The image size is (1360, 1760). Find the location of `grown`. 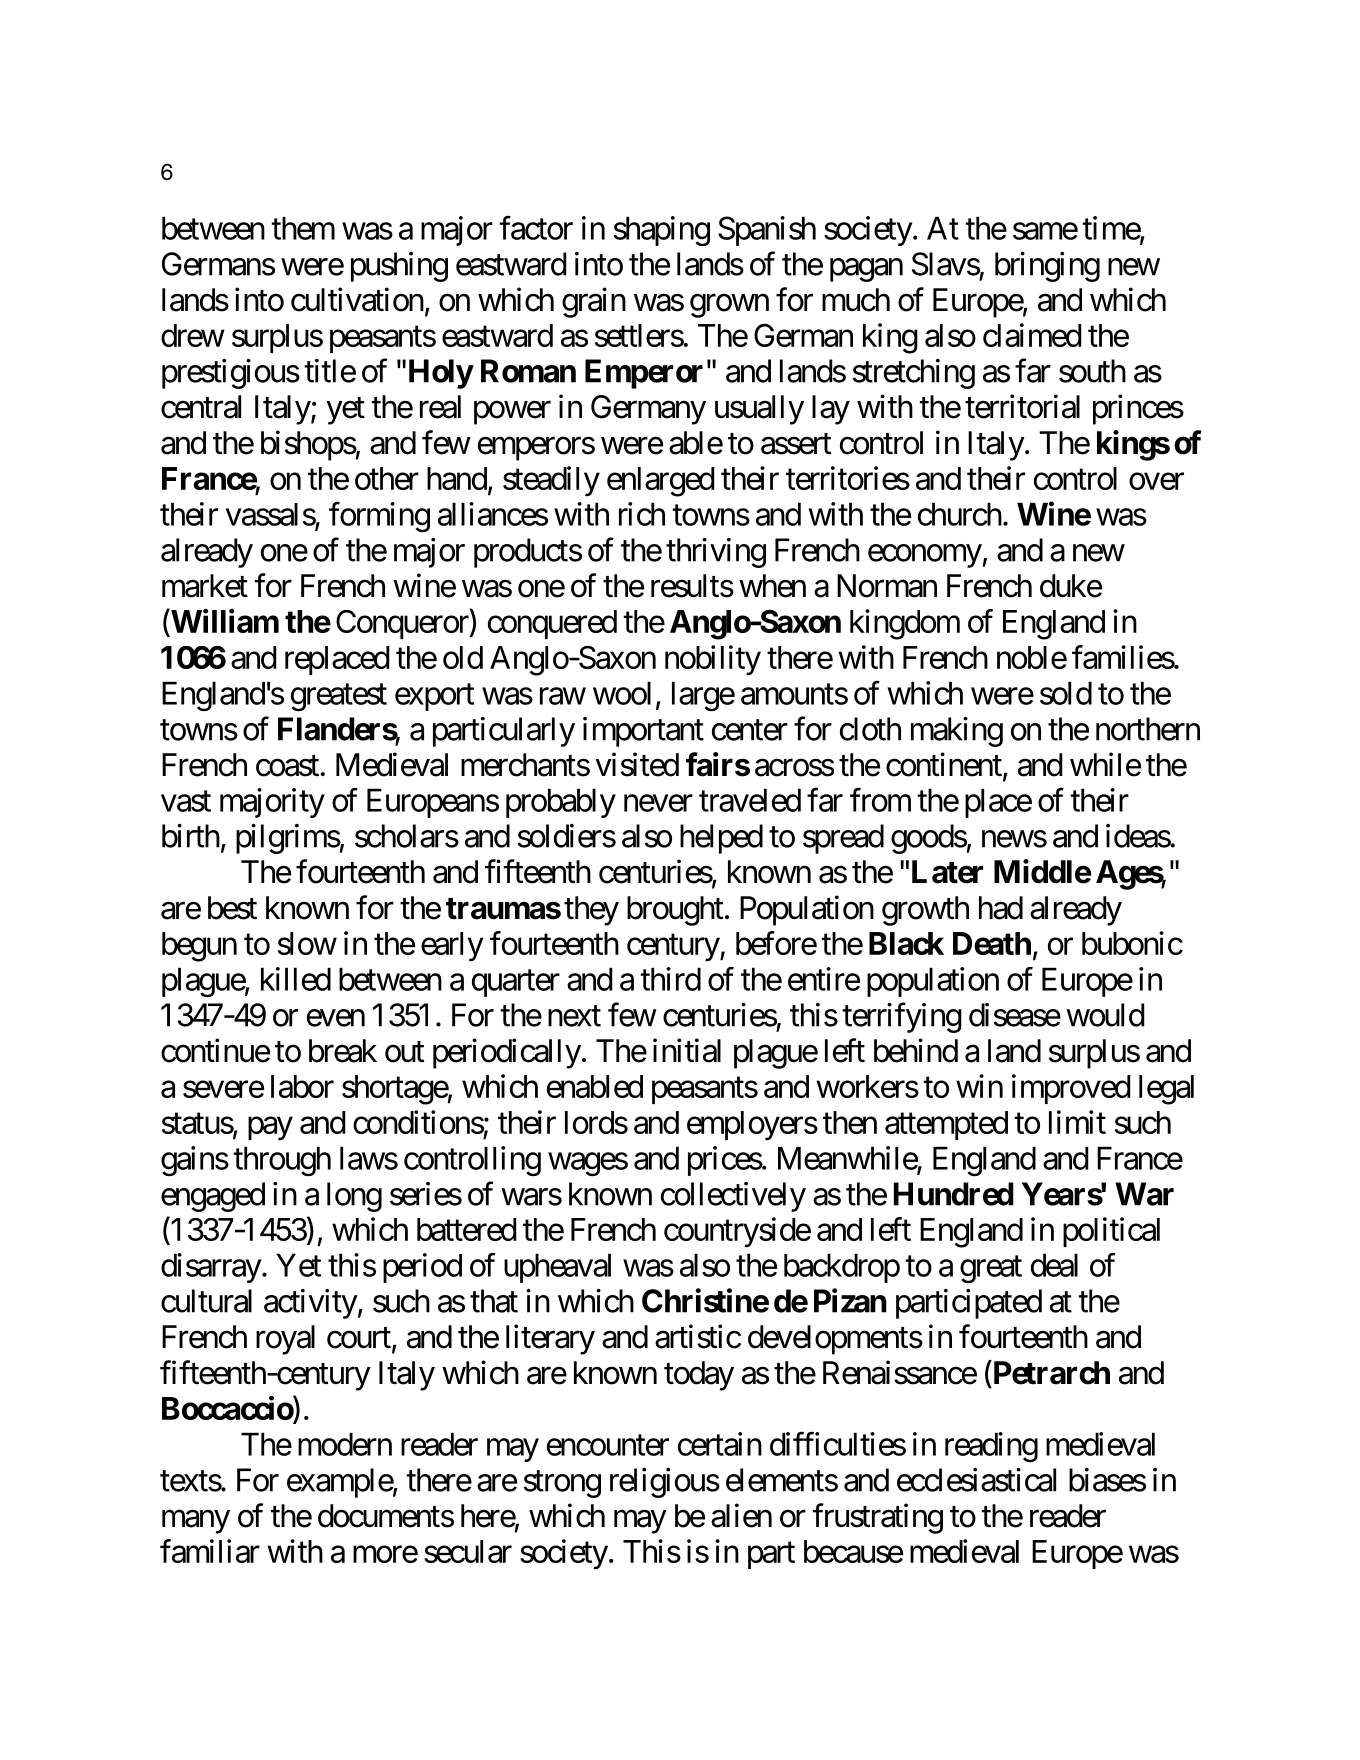

grown is located at coordinates (729, 306).
